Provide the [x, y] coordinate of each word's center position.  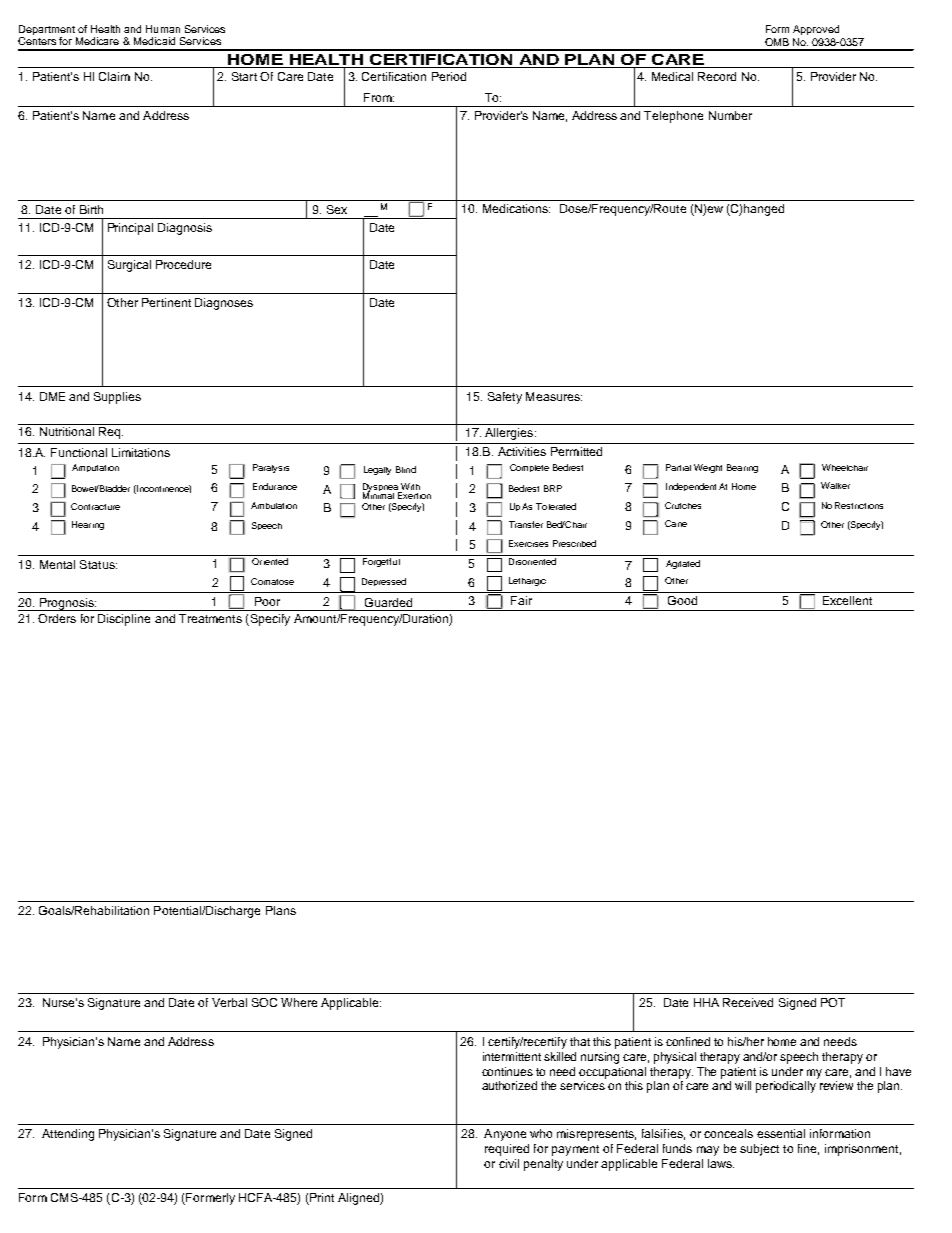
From [379, 97]
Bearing [742, 468]
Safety [505, 398]
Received [748, 1002]
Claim [114, 76]
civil [509, 1163]
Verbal [229, 1002]
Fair [521, 600]
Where [299, 1002]
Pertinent [166, 302]
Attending [68, 1135]
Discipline [124, 620]
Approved [816, 30]
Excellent [847, 600]
